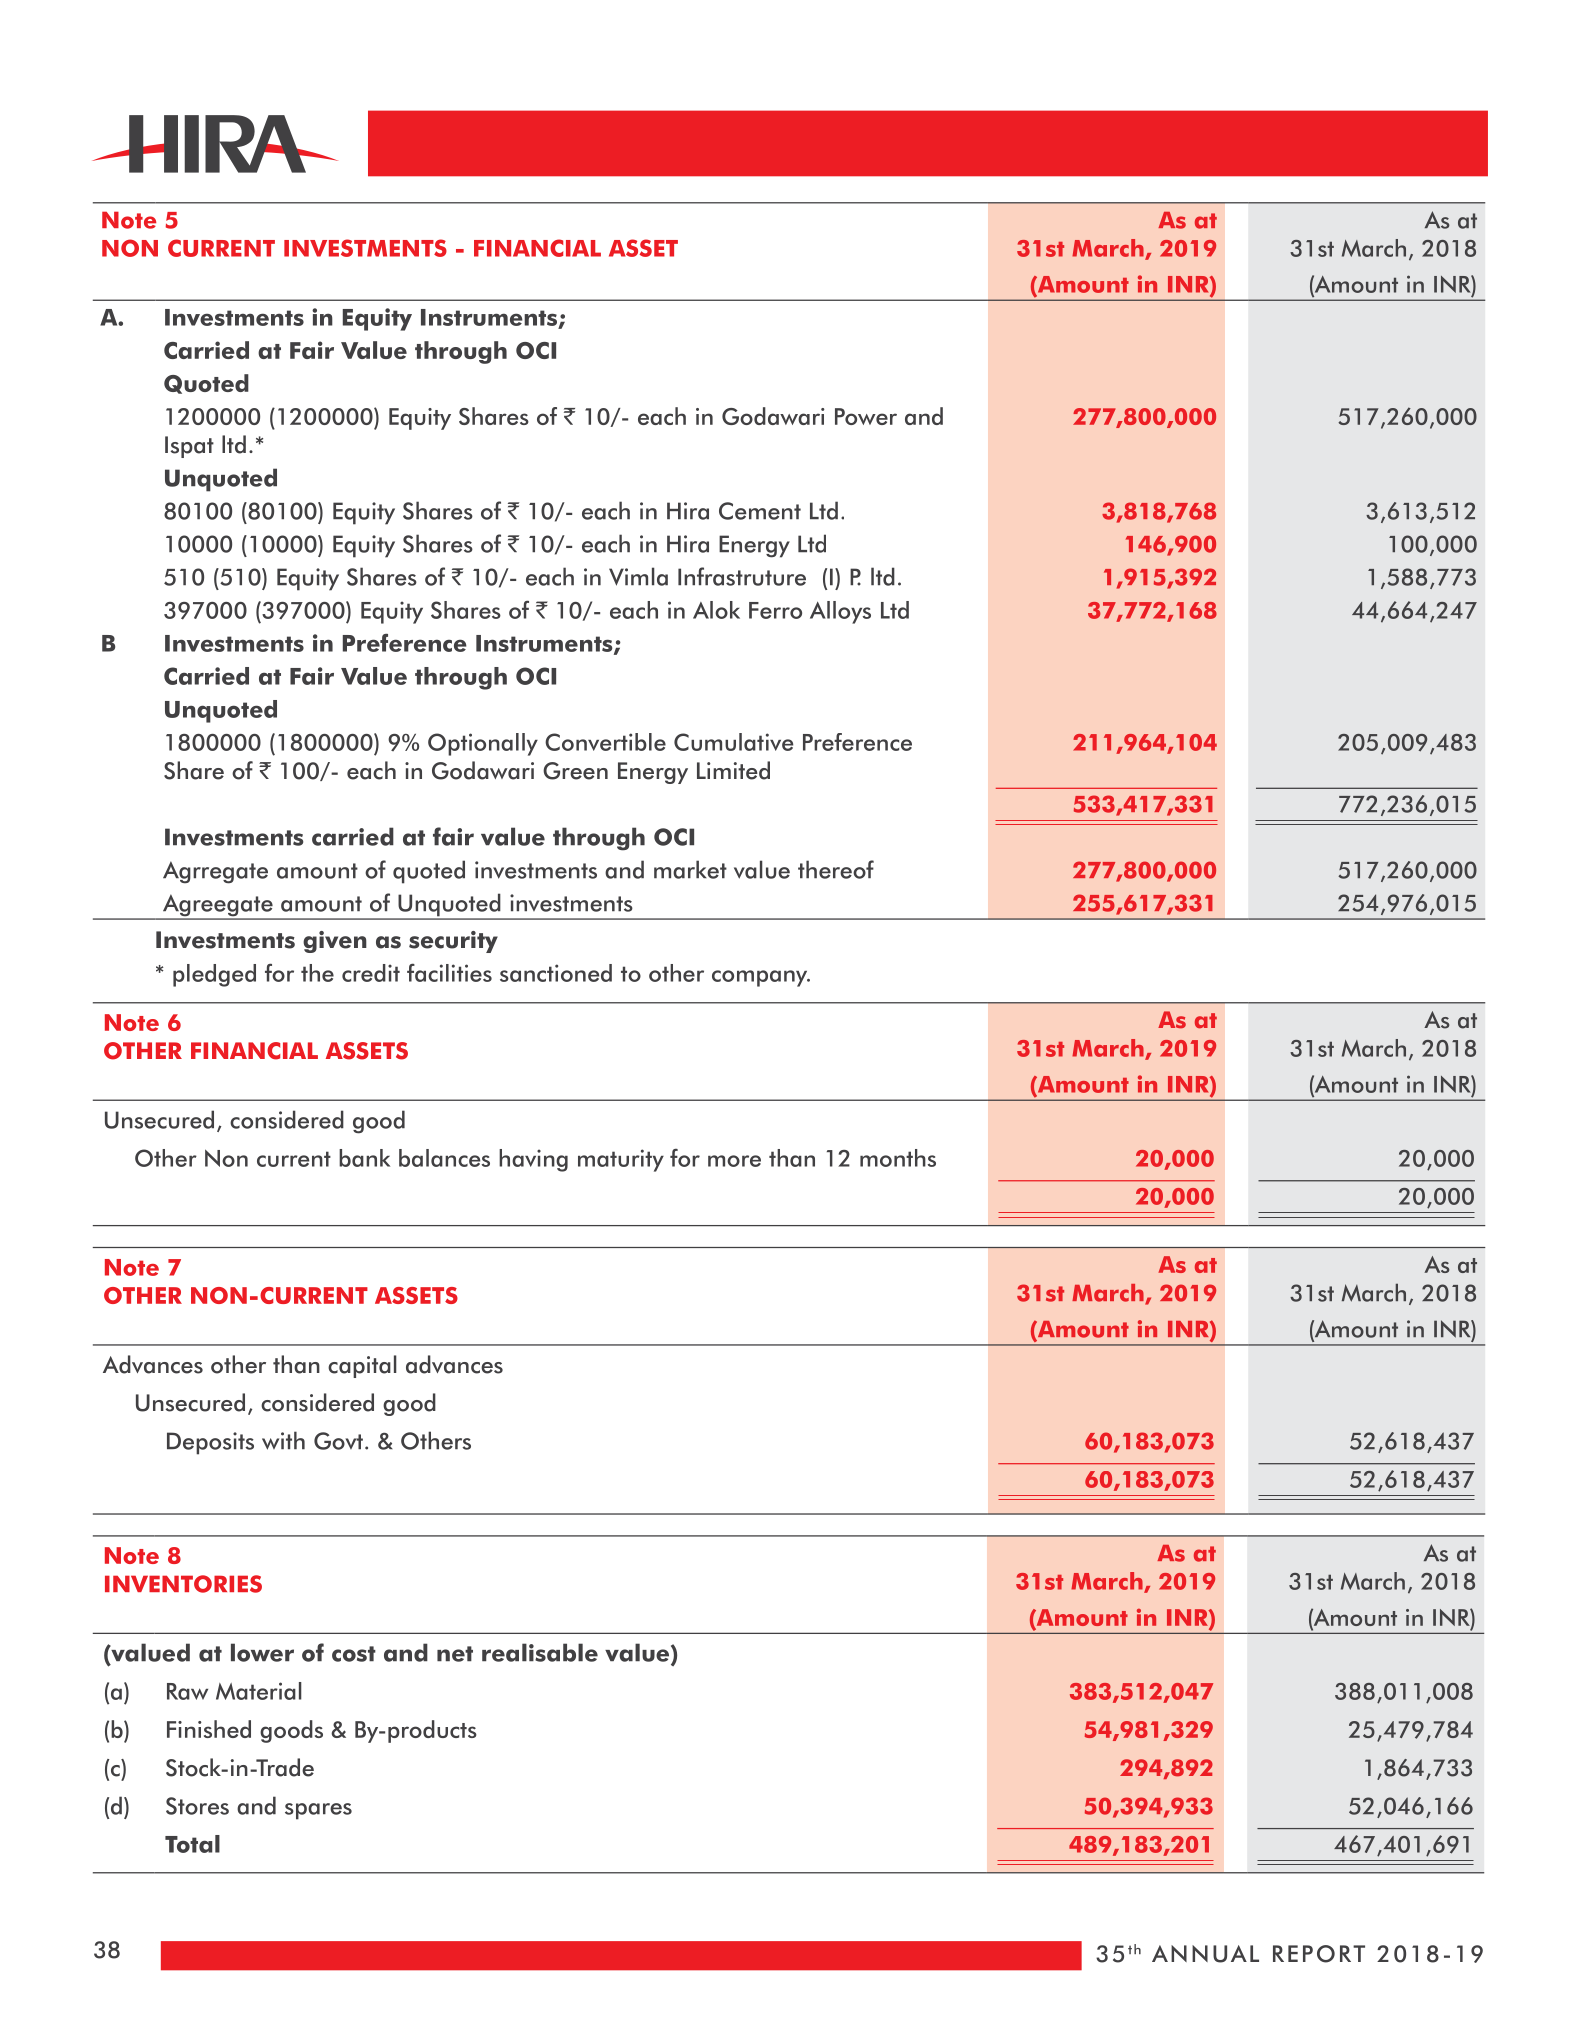 Image resolution: width=1577 pixels, height=2040 pixels. What do you see at coordinates (734, 1161) in the screenshot?
I see `more` at bounding box center [734, 1161].
